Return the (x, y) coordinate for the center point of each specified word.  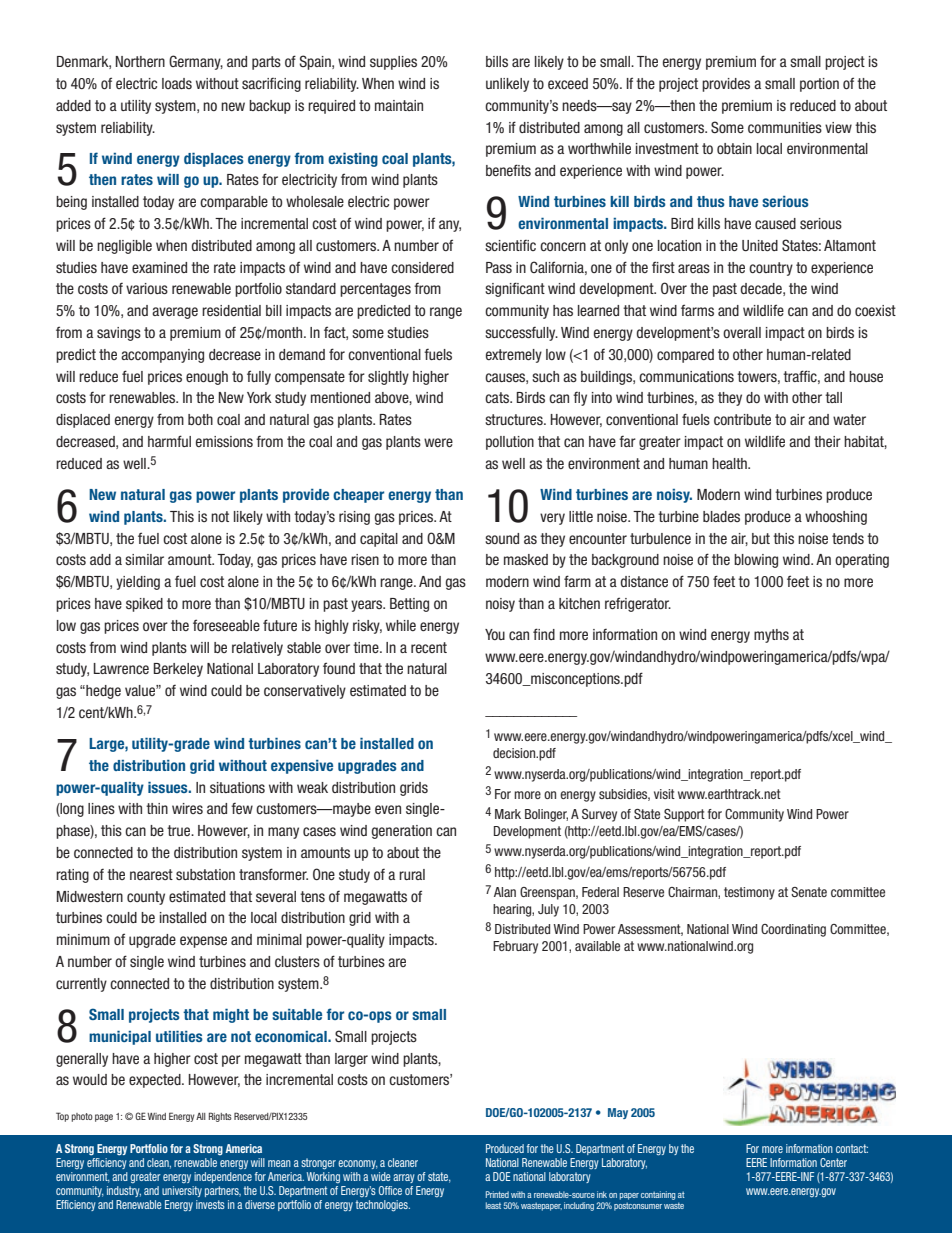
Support (684, 815)
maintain (399, 105)
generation (402, 832)
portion (819, 85)
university (182, 1191)
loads (177, 83)
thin (157, 808)
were (438, 442)
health (730, 463)
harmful (169, 441)
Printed (497, 1194)
